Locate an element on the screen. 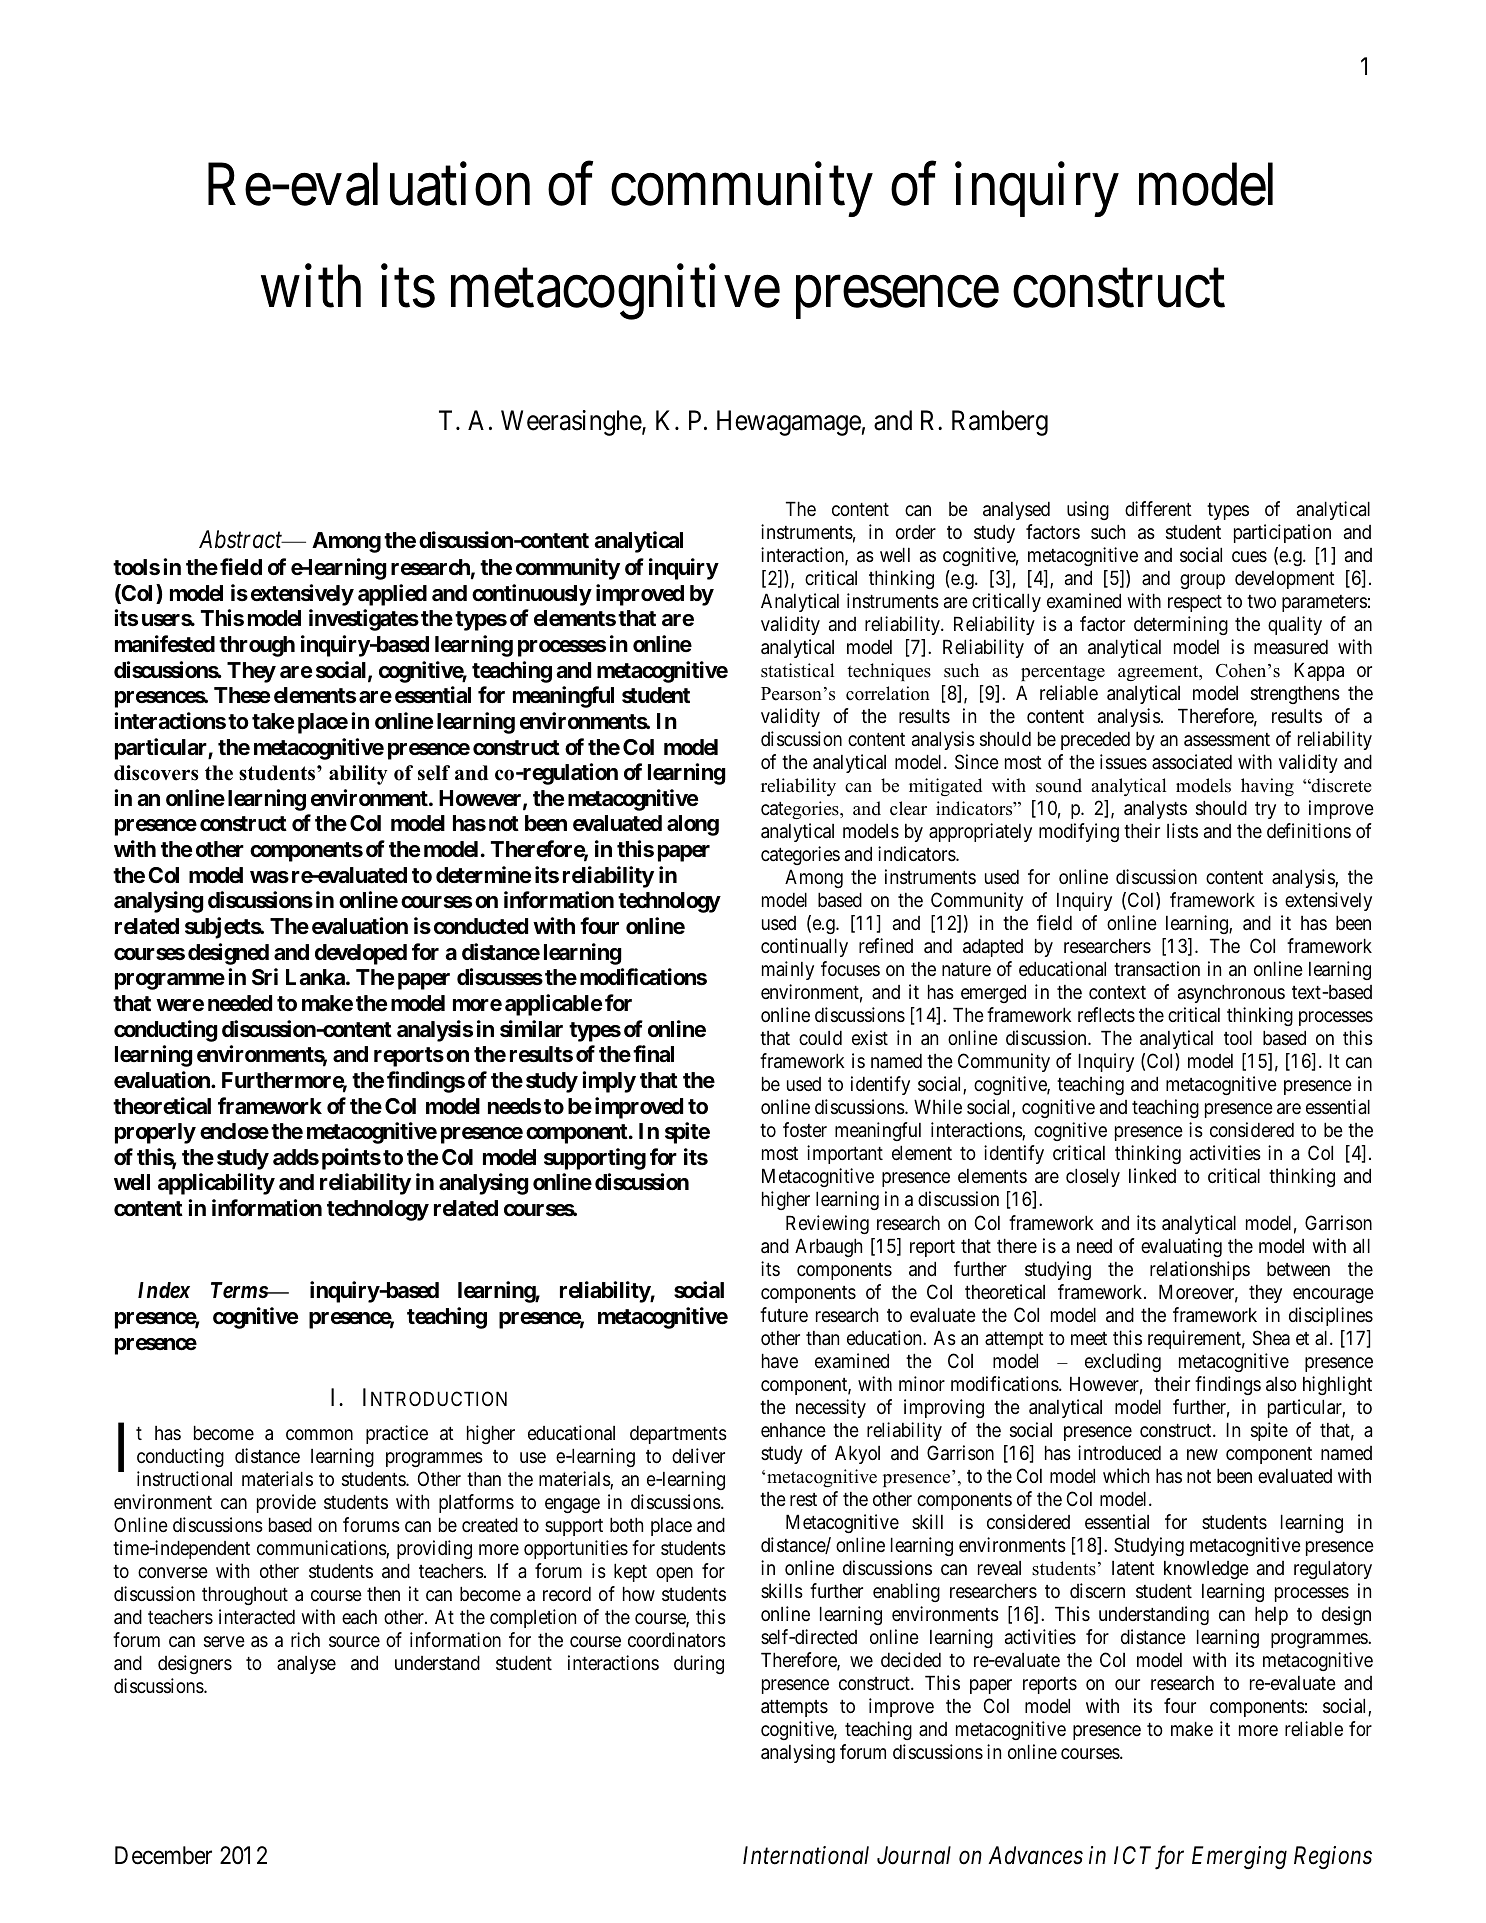 The image size is (1486, 1923). order is located at coordinates (916, 531).
